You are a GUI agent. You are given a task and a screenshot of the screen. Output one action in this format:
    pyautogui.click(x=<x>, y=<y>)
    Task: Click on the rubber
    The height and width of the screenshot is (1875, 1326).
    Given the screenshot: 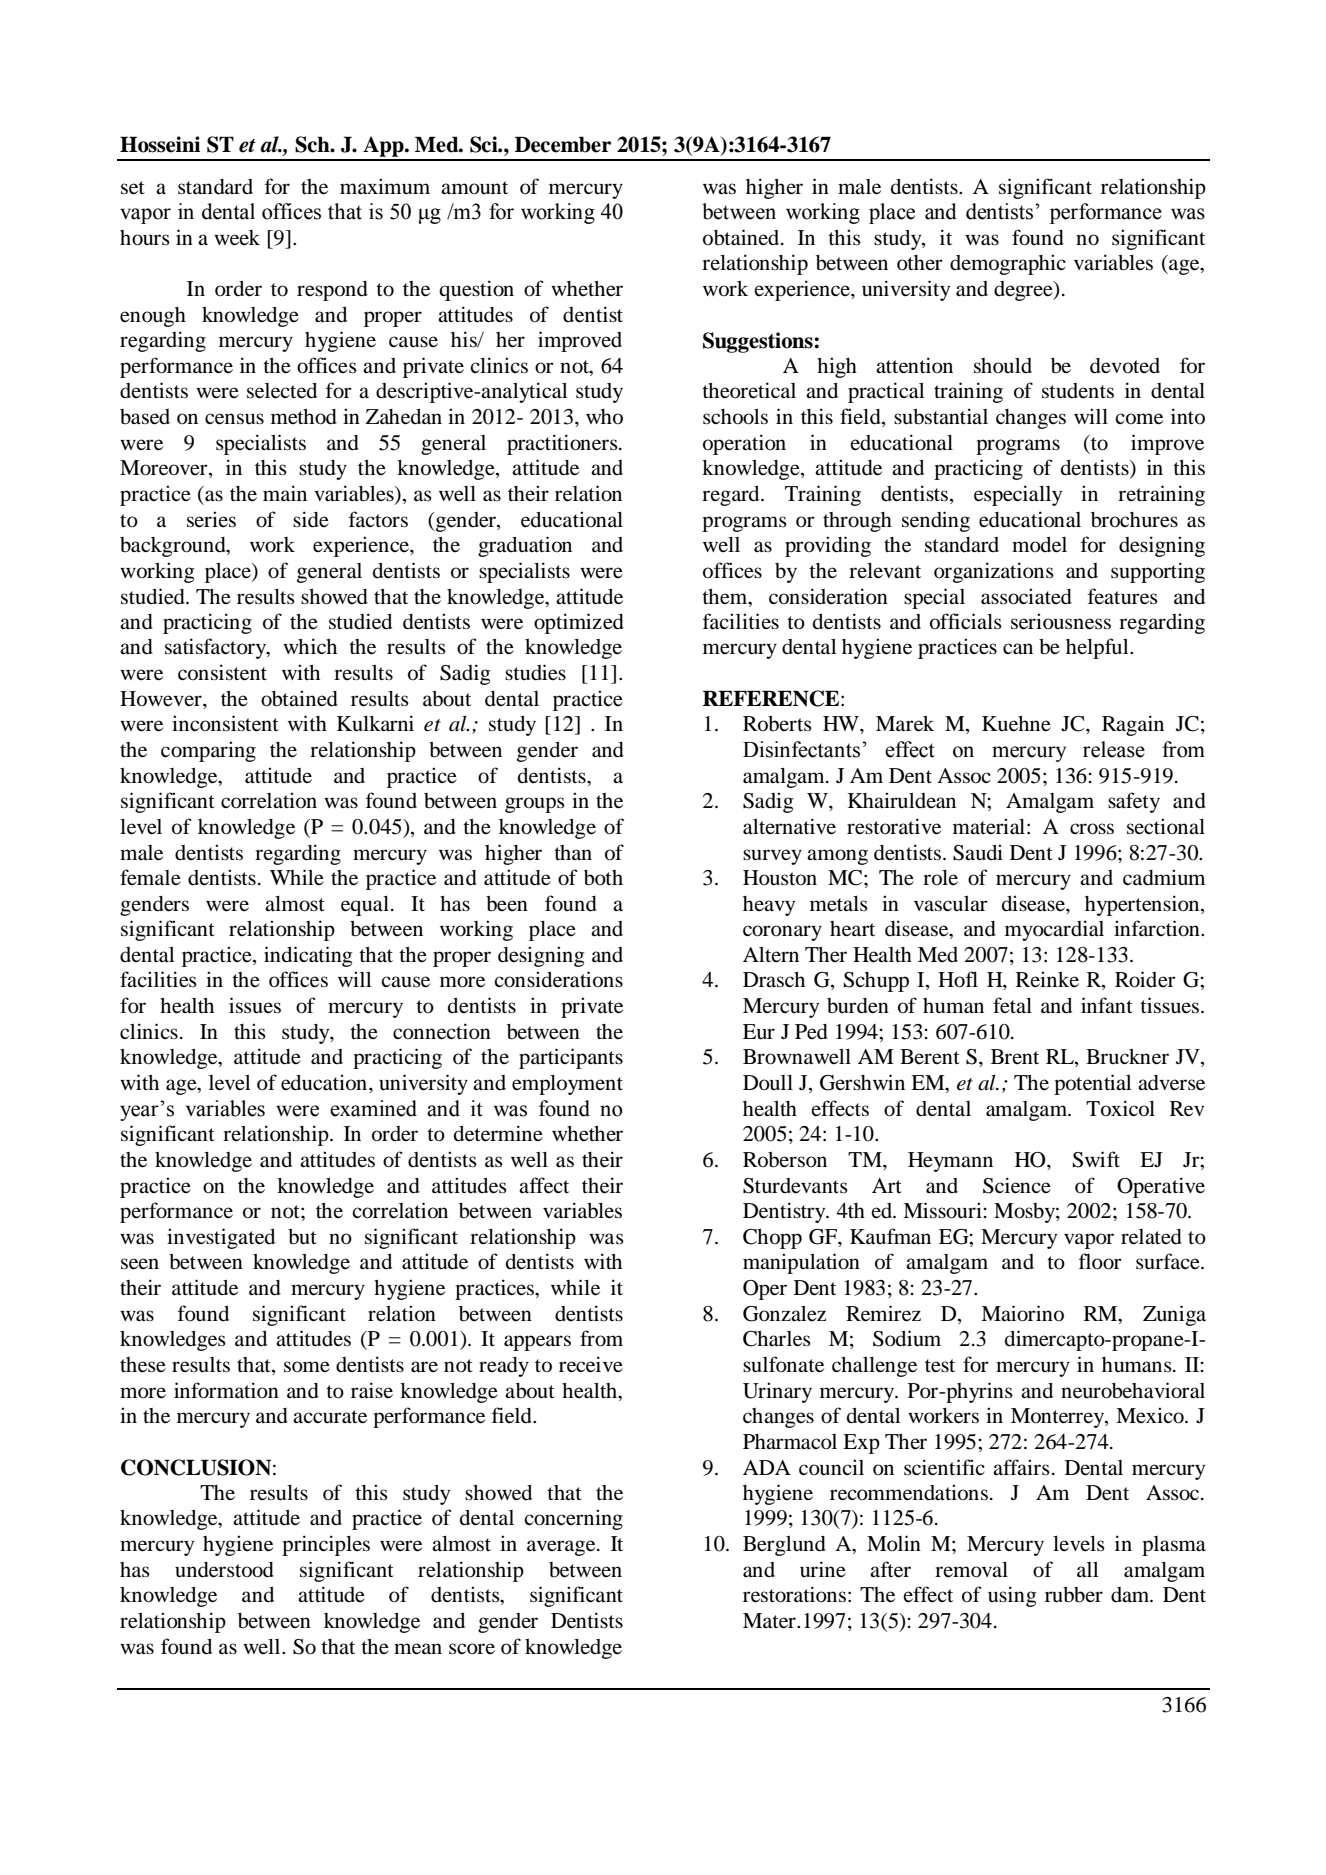 What is the action you would take?
    pyautogui.click(x=1074, y=1595)
